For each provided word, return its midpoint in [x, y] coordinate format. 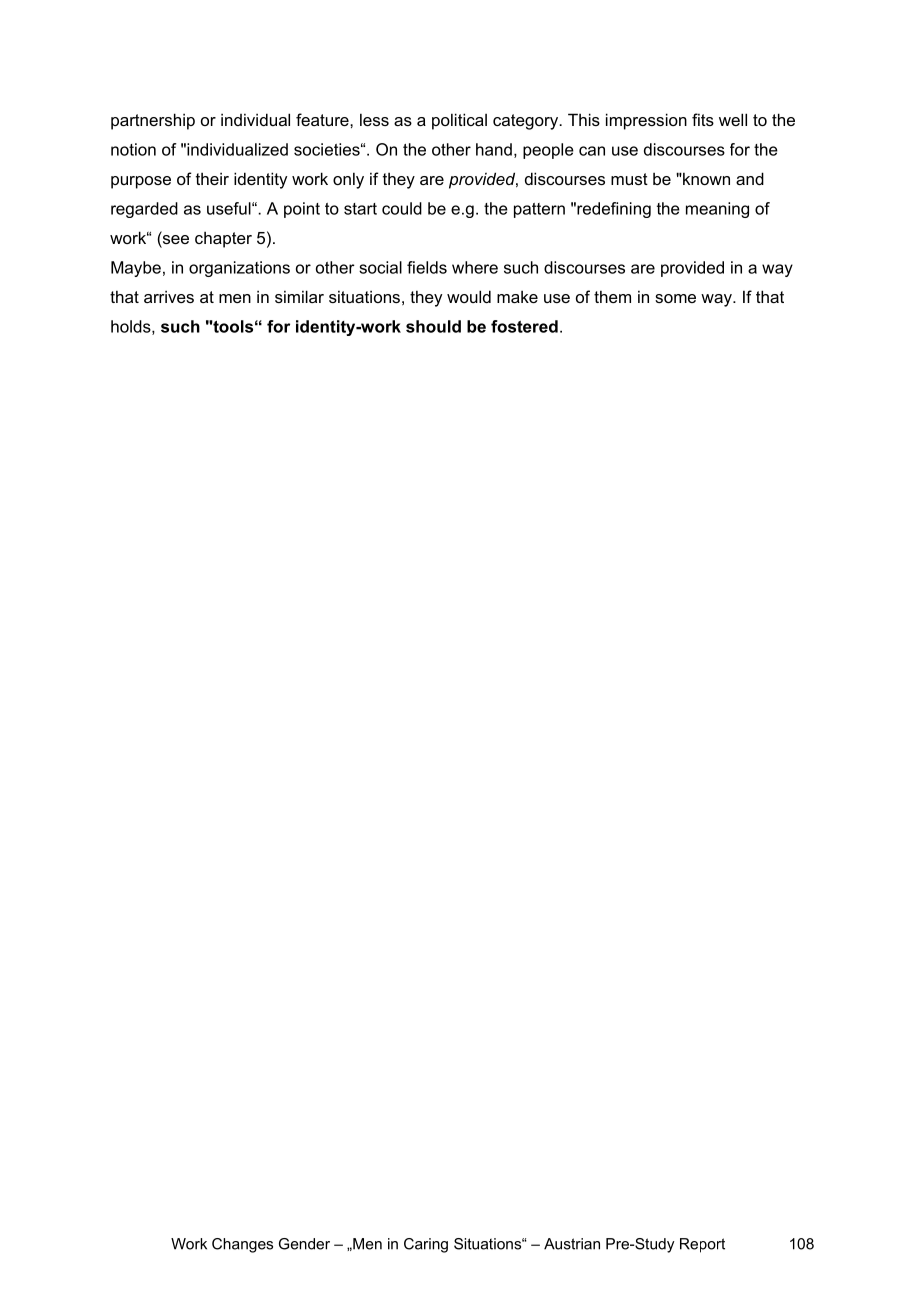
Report [702, 1245]
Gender [304, 1244]
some [675, 298]
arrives [169, 296]
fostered [524, 326]
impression [646, 121]
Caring [426, 1245]
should [433, 326]
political [459, 121]
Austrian [572, 1244]
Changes [242, 1245]
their [212, 178]
